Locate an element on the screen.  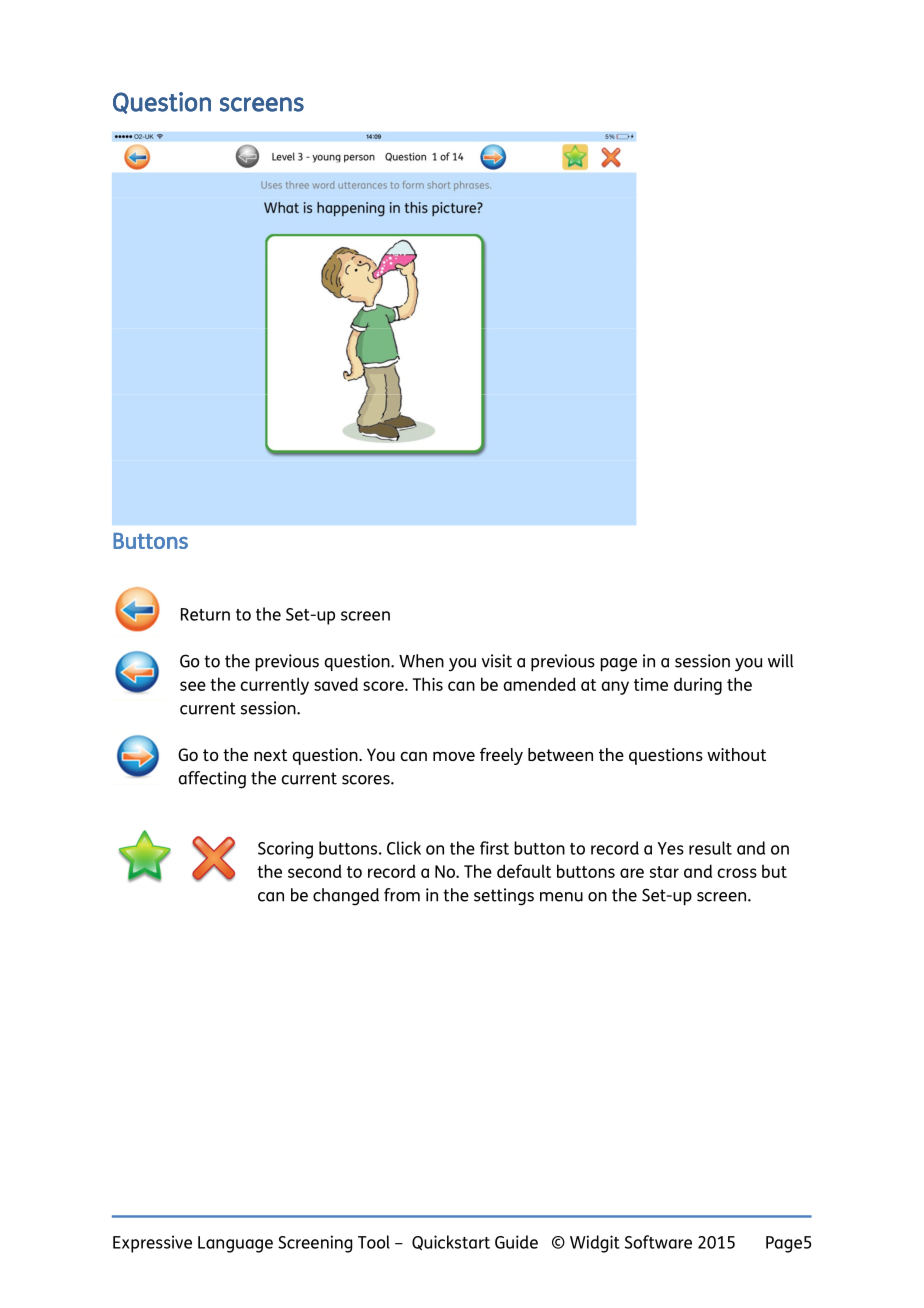
Guide is located at coordinates (516, 1242).
